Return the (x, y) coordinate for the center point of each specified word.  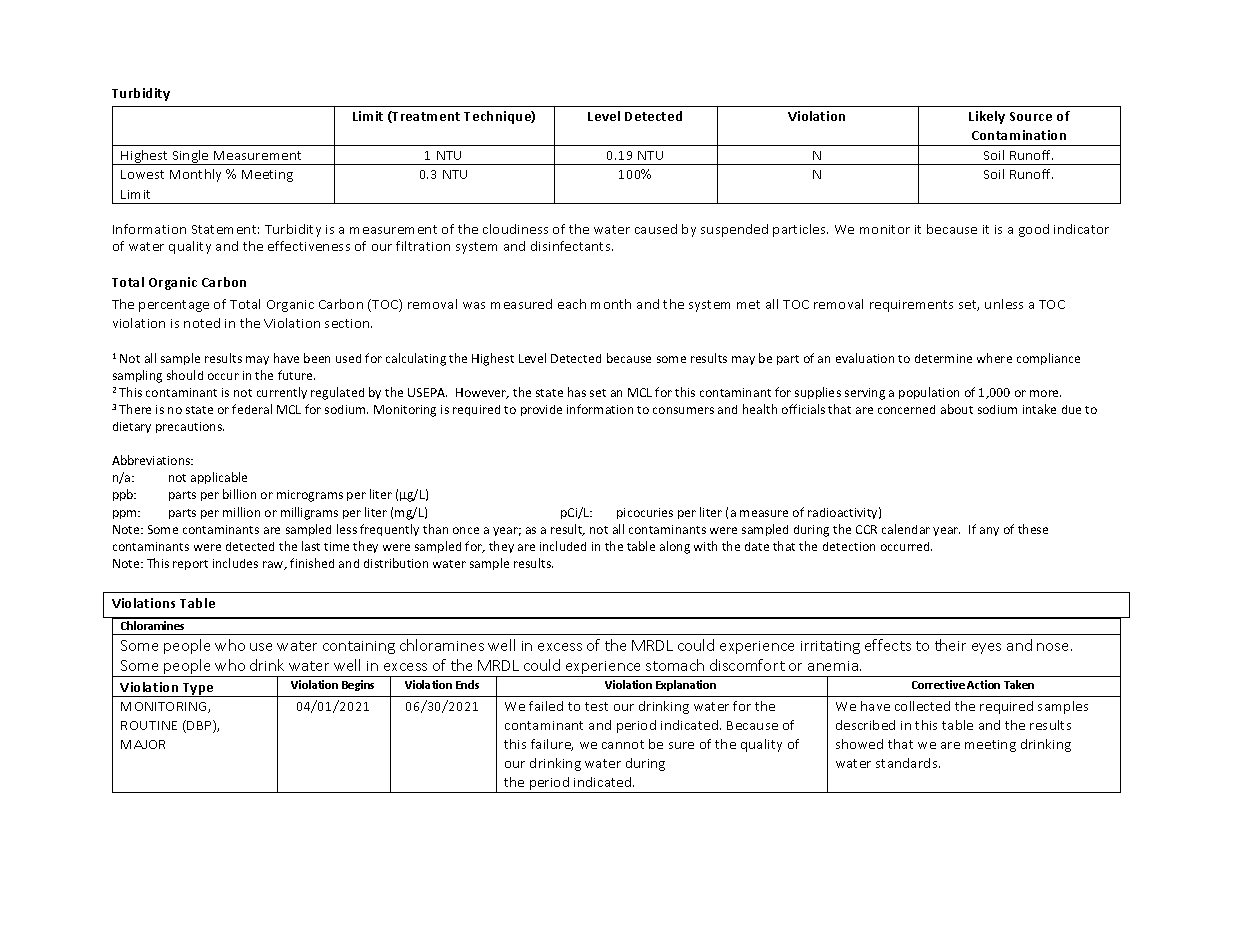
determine (943, 358)
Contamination (1019, 135)
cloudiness (515, 229)
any (989, 531)
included (563, 546)
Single (190, 157)
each (572, 304)
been (317, 358)
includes (235, 563)
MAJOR (143, 744)
